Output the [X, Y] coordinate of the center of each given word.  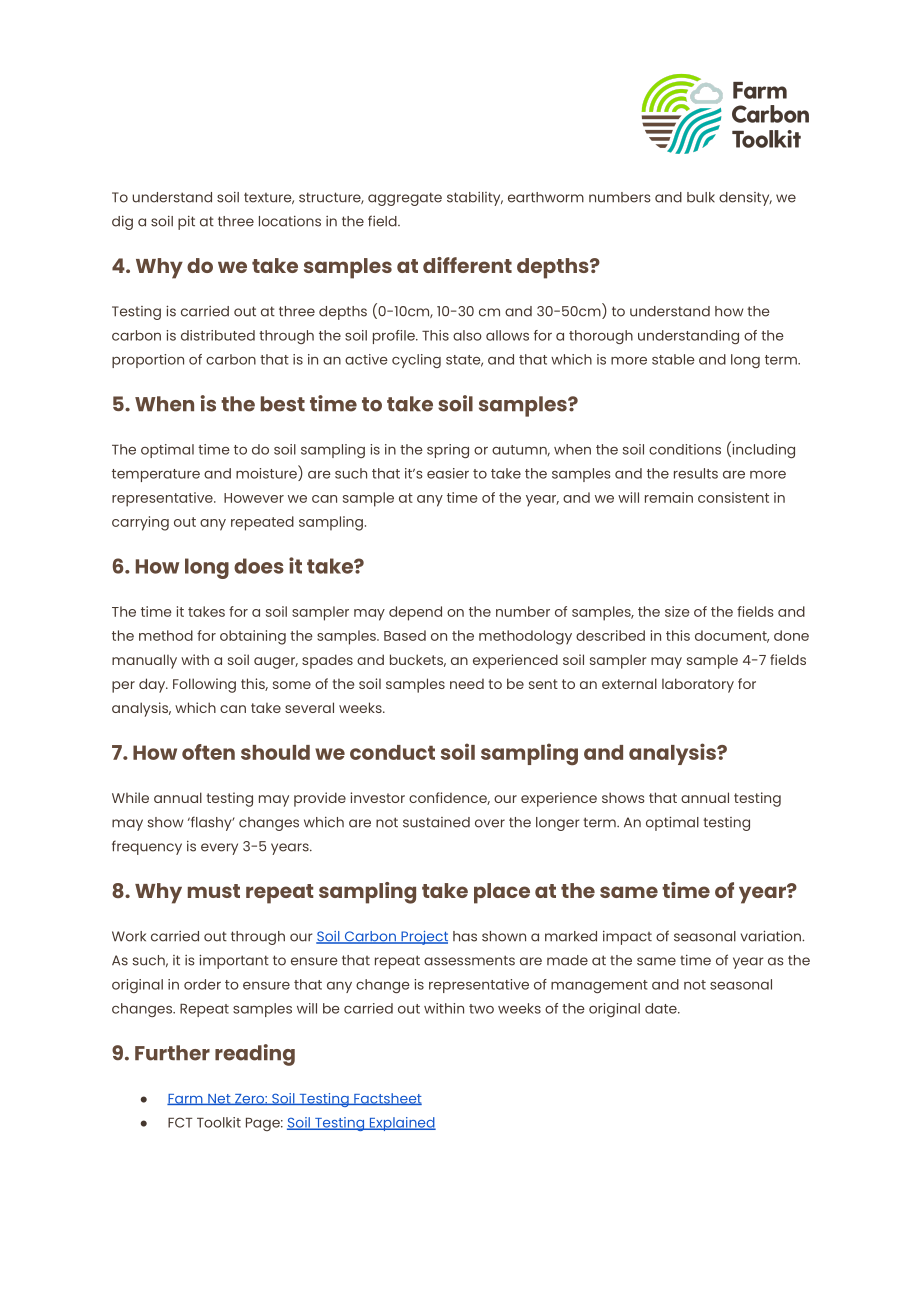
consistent [733, 497]
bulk [701, 197]
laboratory [698, 685]
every [219, 849]
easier [448, 473]
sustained [436, 822]
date [662, 1008]
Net [219, 1099]
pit [186, 223]
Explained [401, 1124]
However [254, 498]
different [467, 265]
